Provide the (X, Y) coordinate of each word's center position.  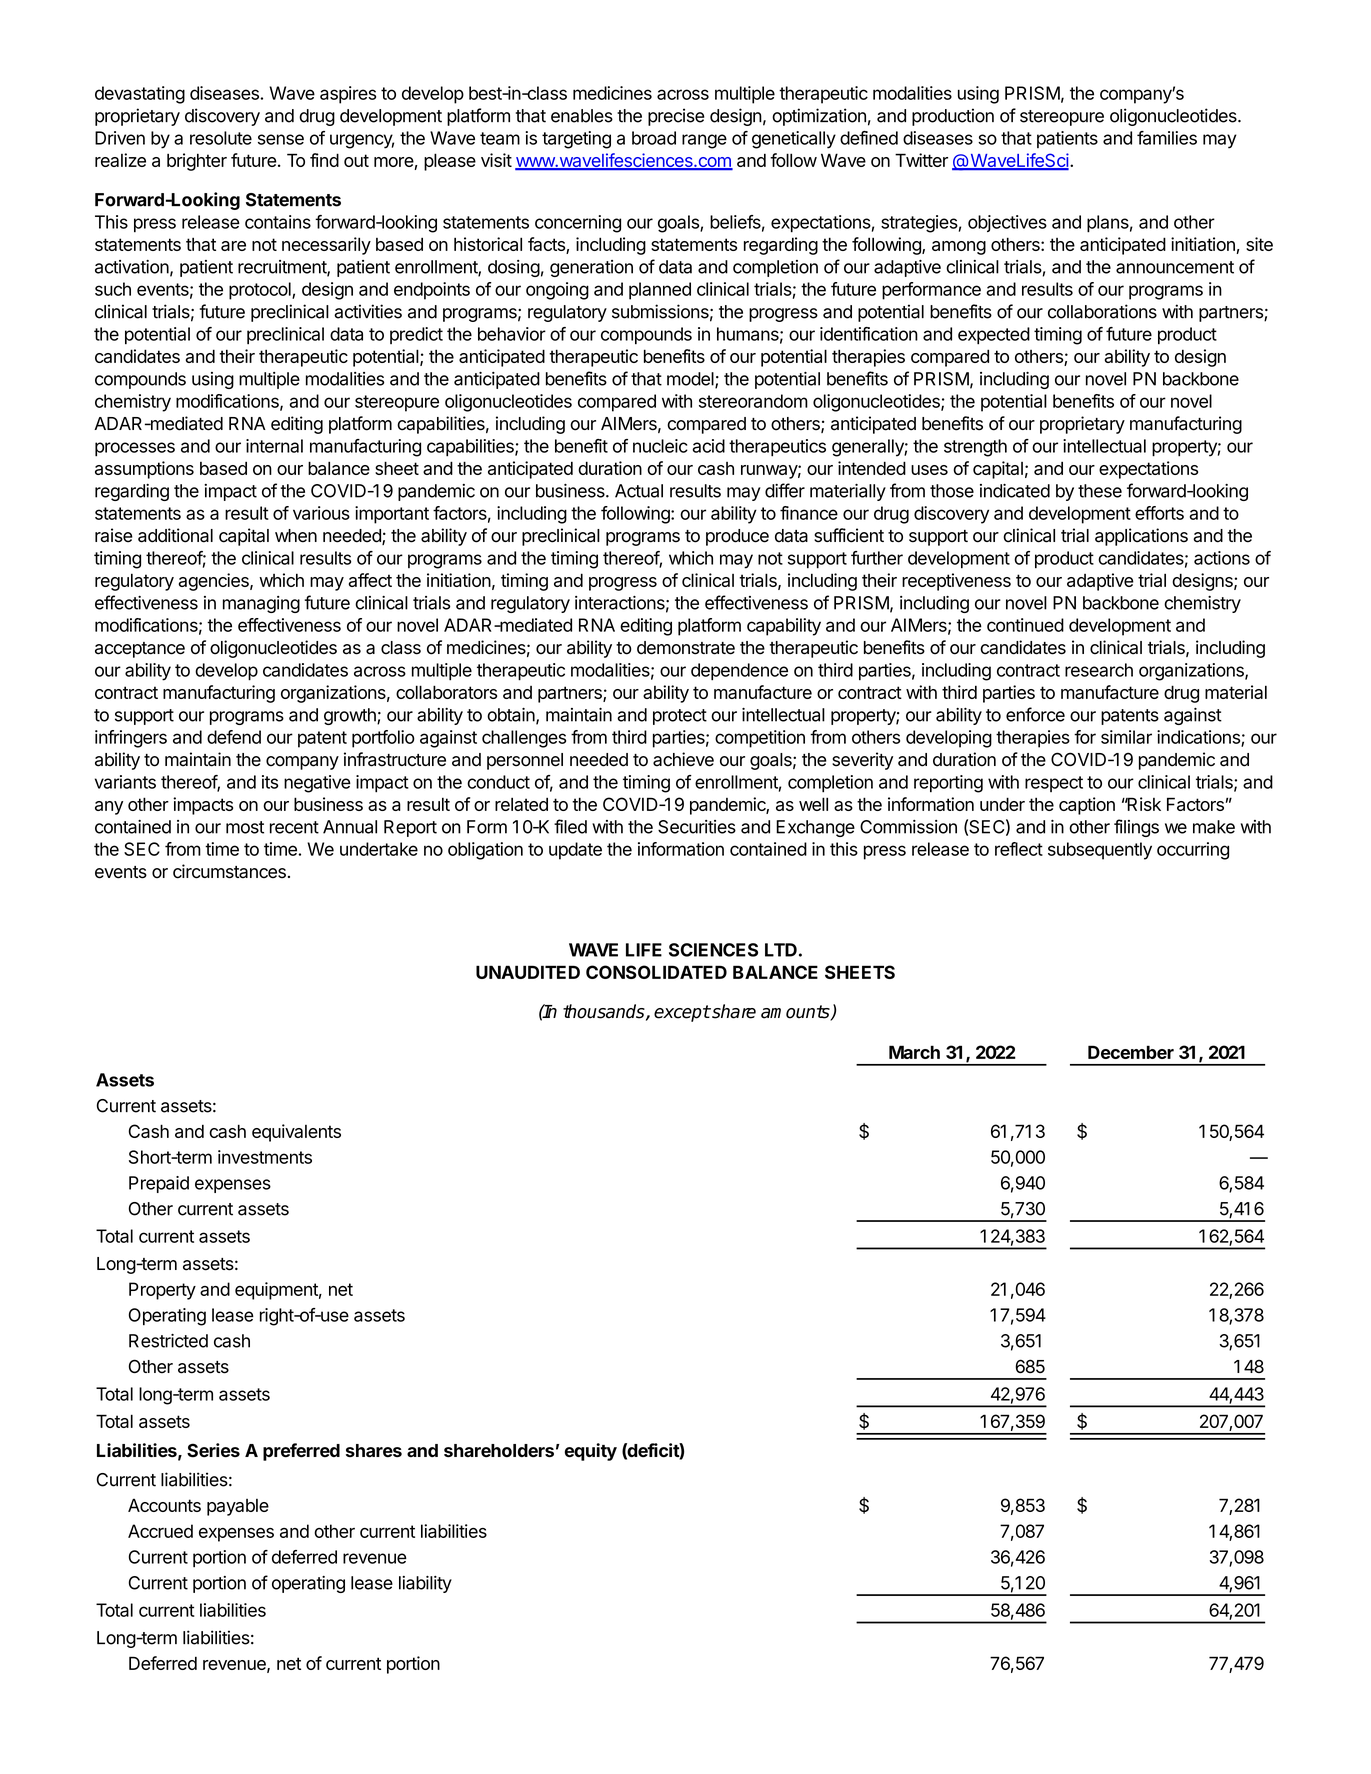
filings (1136, 828)
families (1167, 138)
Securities (697, 827)
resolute (221, 138)
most (245, 827)
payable (238, 1507)
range (704, 141)
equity (591, 1452)
